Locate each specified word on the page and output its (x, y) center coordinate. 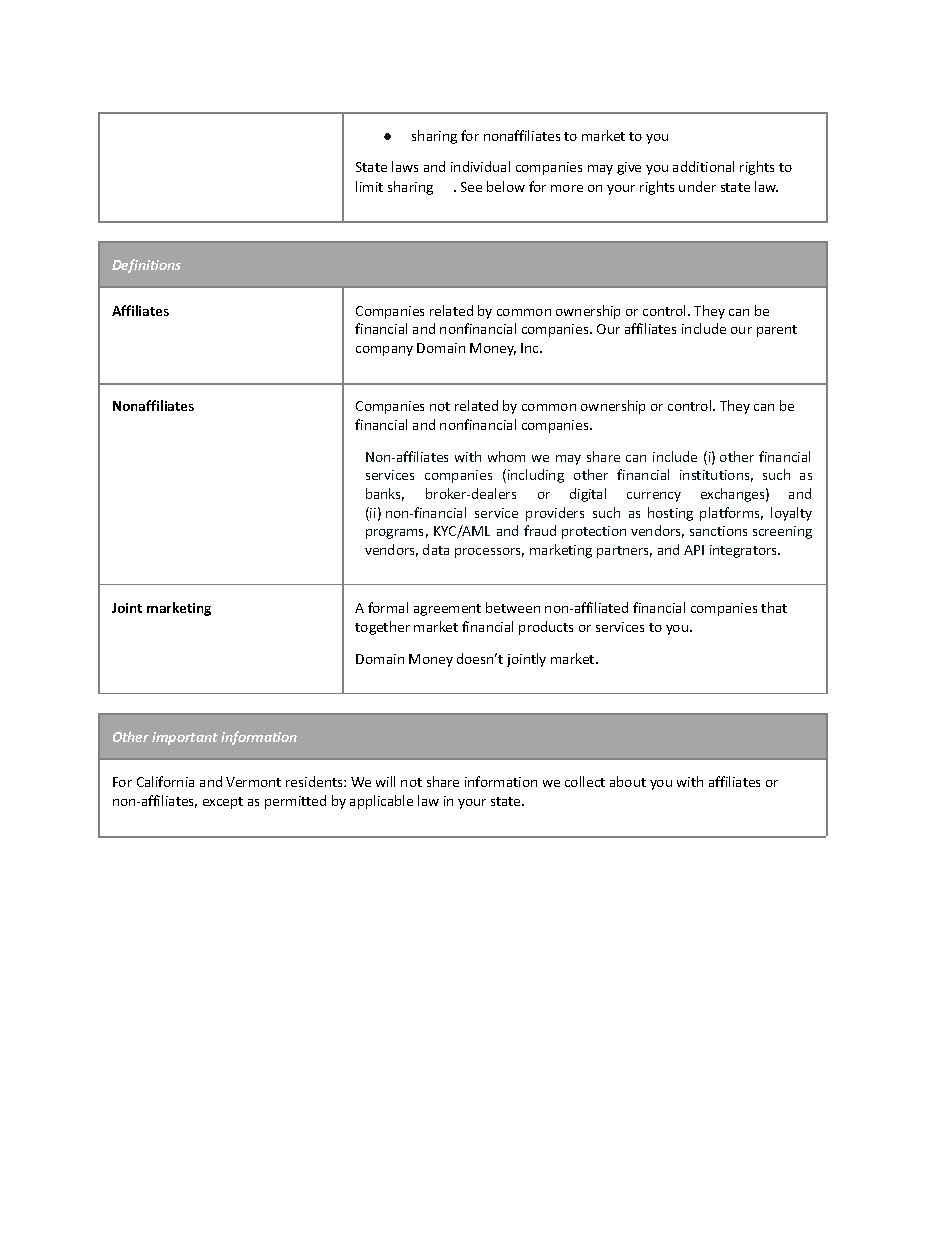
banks (385, 494)
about (628, 781)
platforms (731, 514)
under (697, 186)
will (385, 781)
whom (506, 456)
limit (369, 186)
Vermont (253, 782)
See (471, 187)
